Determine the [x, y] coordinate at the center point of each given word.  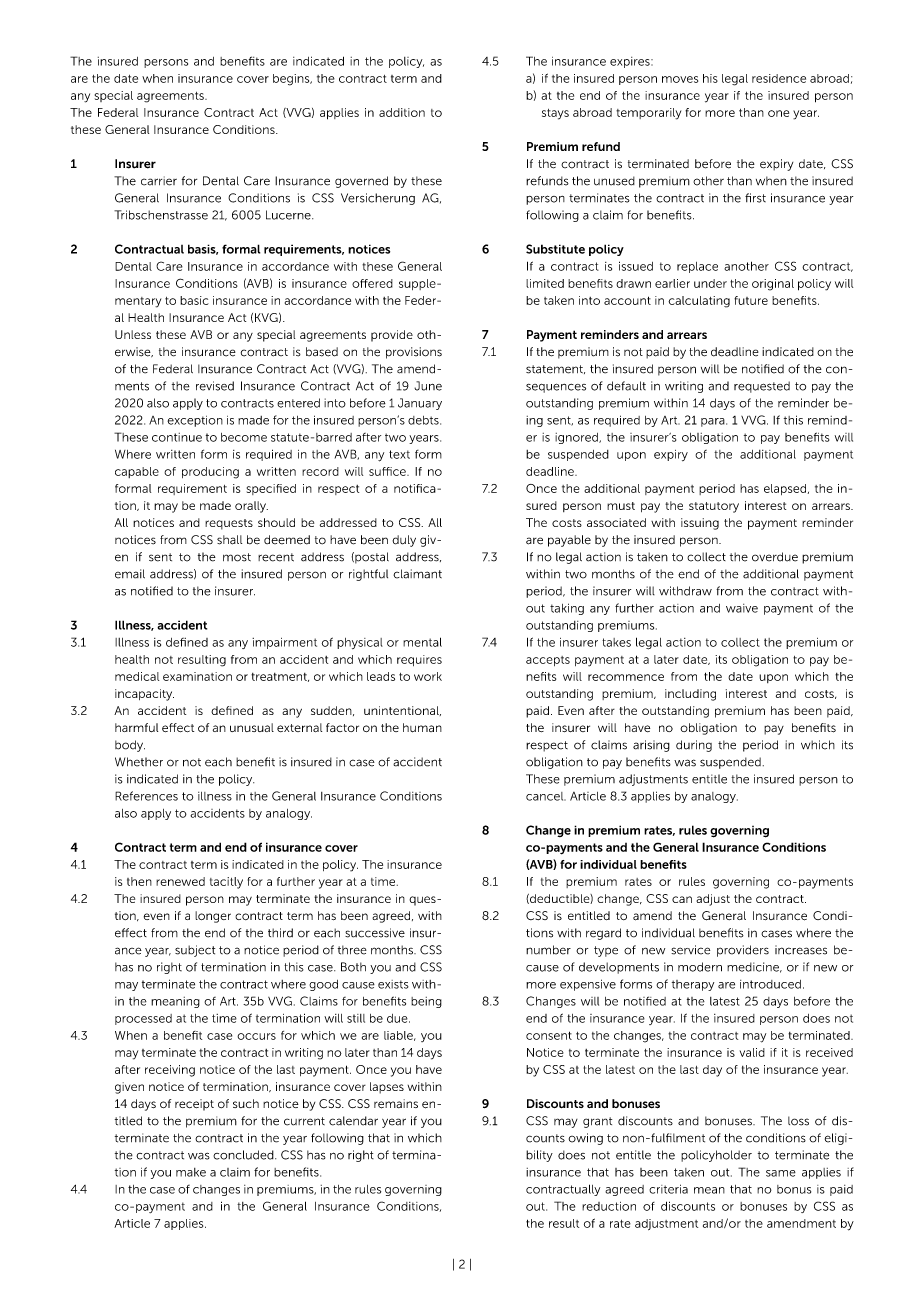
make [191, 1172]
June [428, 386]
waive [742, 608]
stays [555, 114]
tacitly [226, 883]
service [690, 950]
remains [396, 1104]
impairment [284, 643]
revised [215, 386]
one [778, 113]
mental [422, 642]
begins [292, 80]
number [548, 950]
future [751, 300]
